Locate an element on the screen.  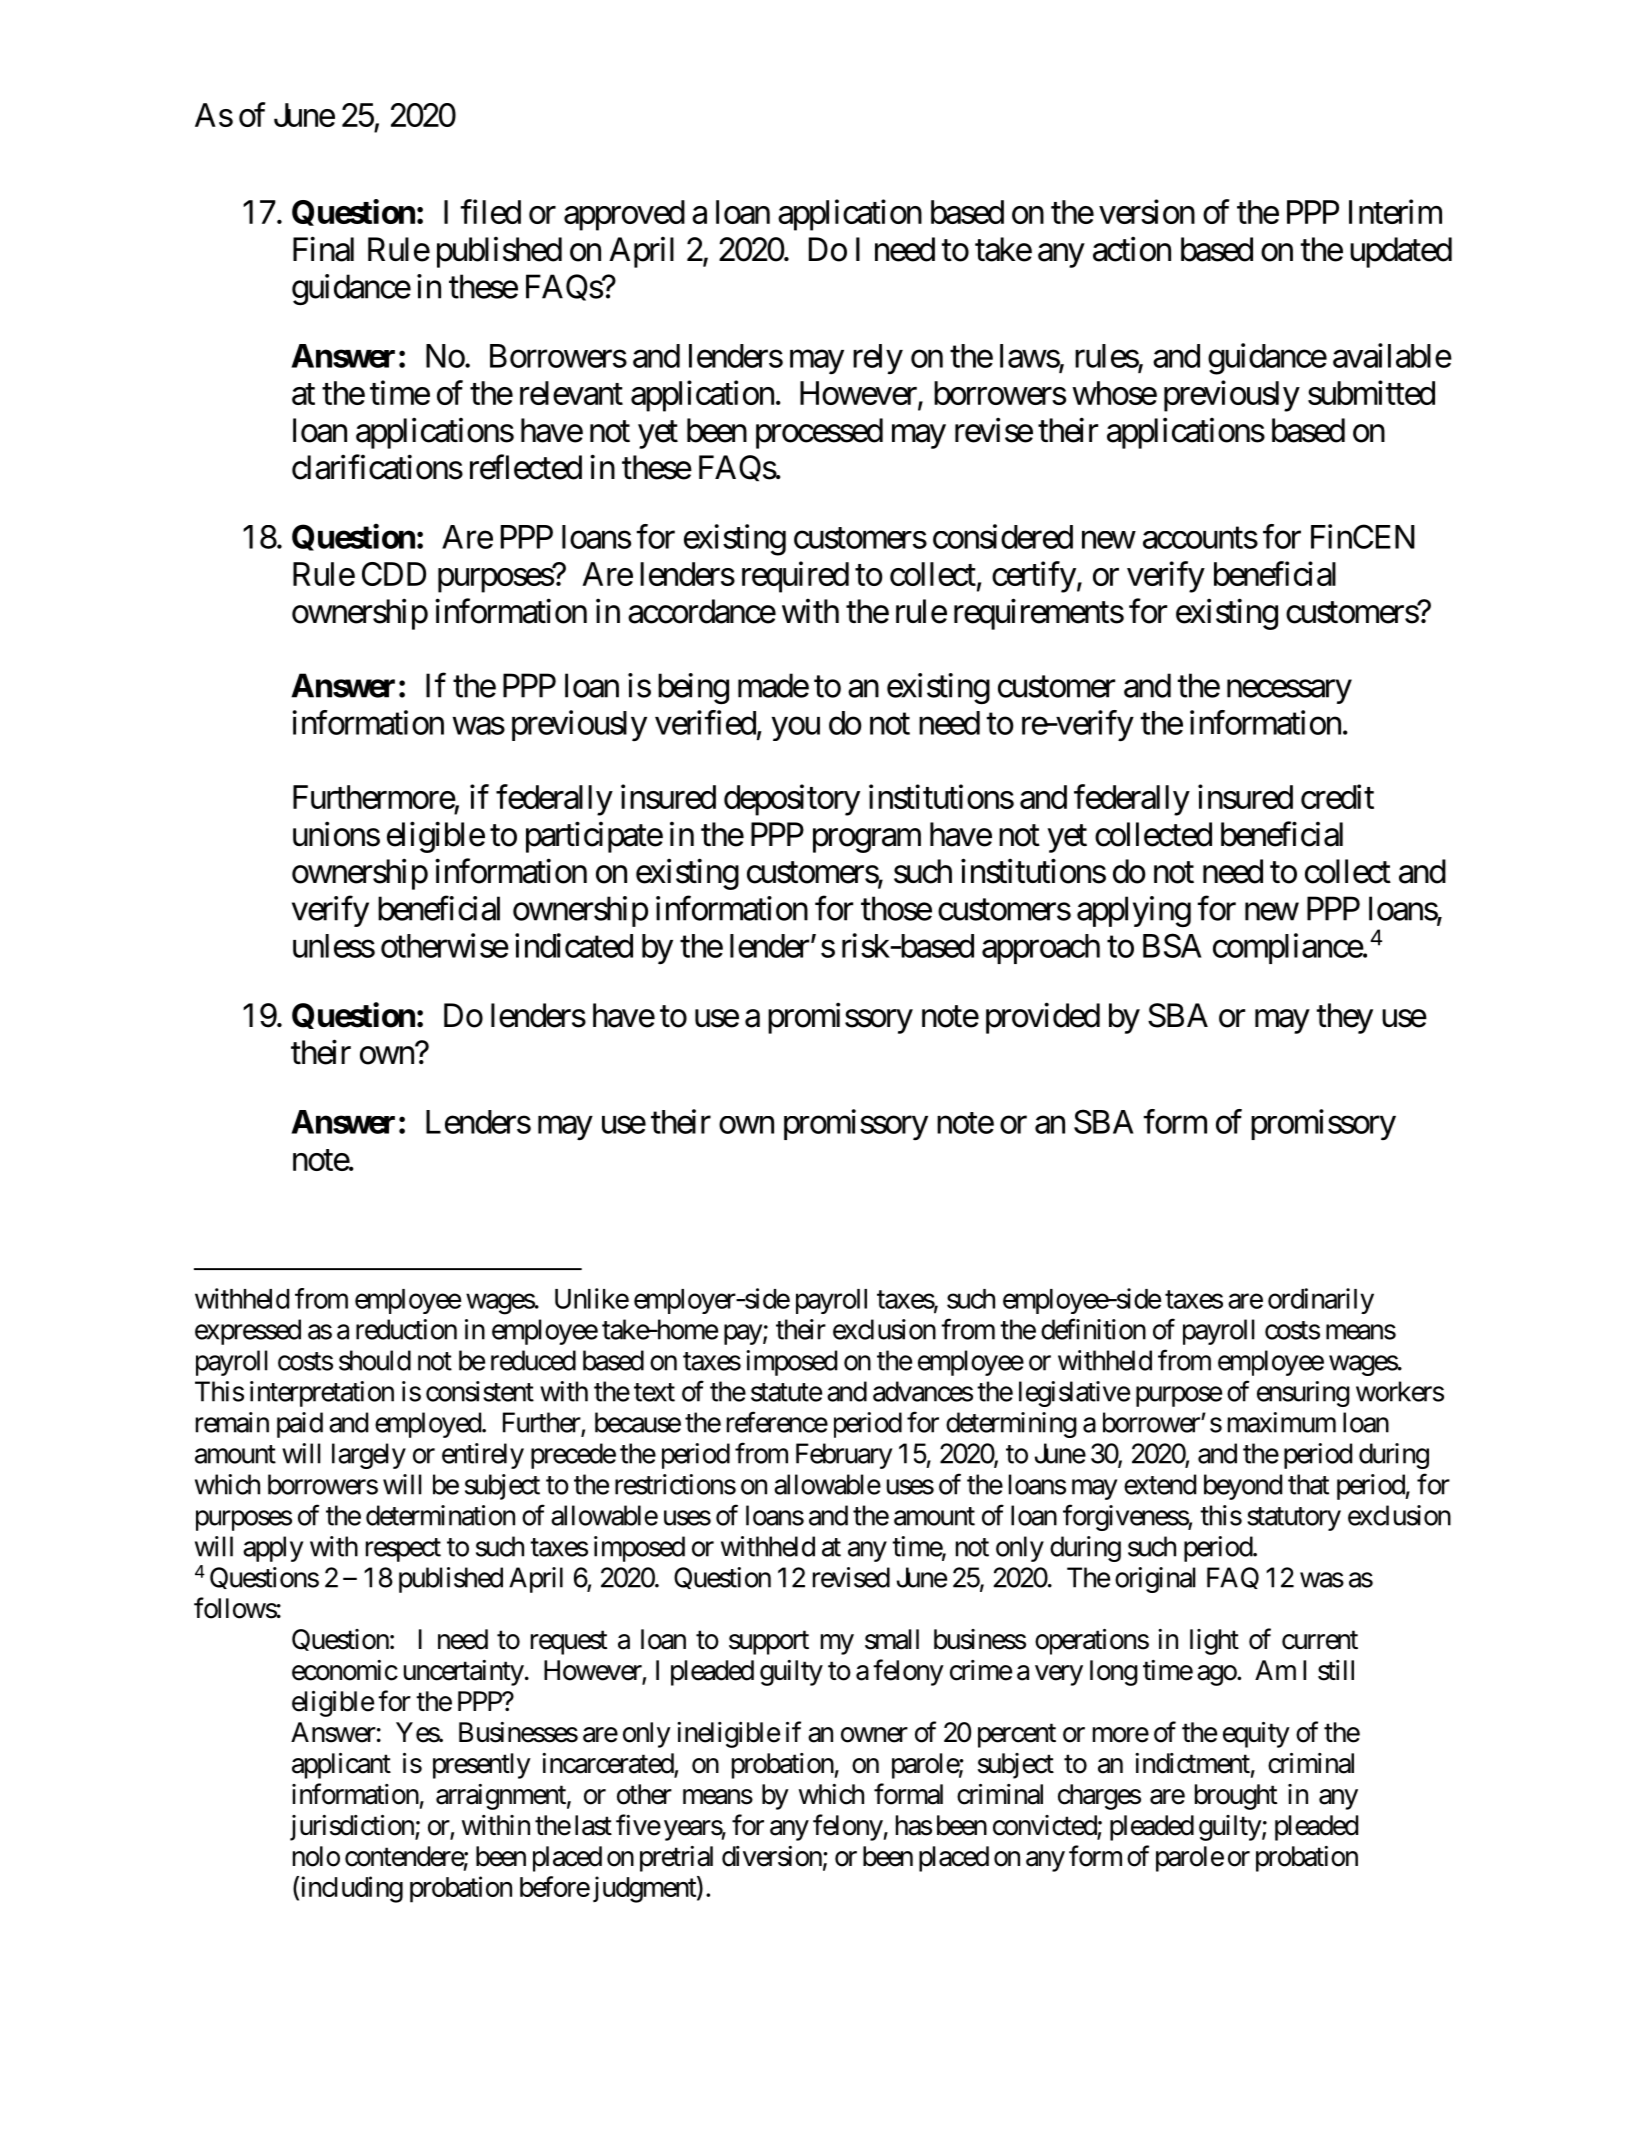
pretrial is located at coordinates (676, 1859).
